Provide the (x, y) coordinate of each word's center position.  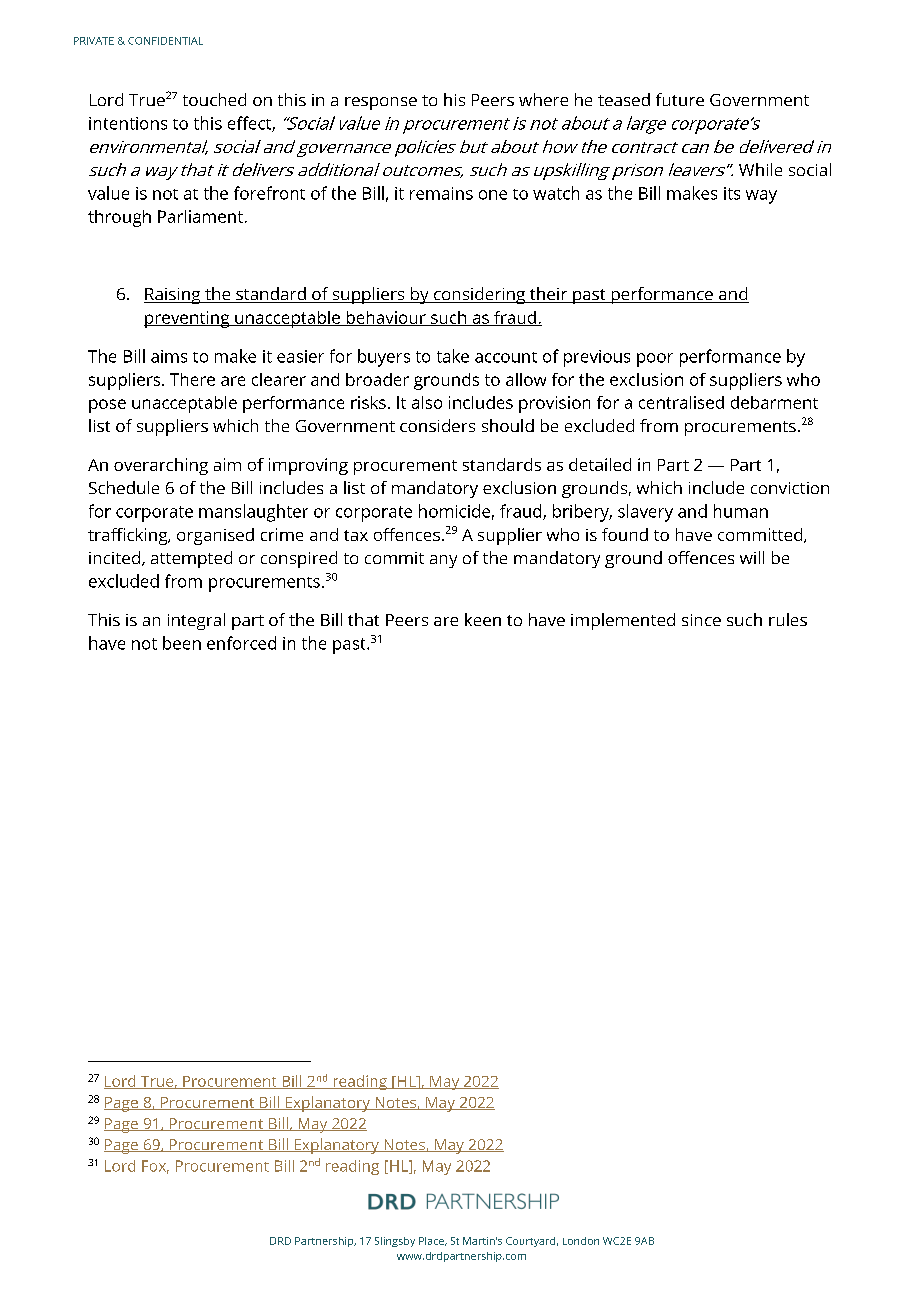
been (182, 643)
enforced (241, 643)
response (381, 103)
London (581, 1241)
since (701, 620)
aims (169, 356)
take (453, 356)
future (680, 99)
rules (788, 619)
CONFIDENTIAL (165, 41)
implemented (623, 621)
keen (483, 619)
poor (655, 360)
